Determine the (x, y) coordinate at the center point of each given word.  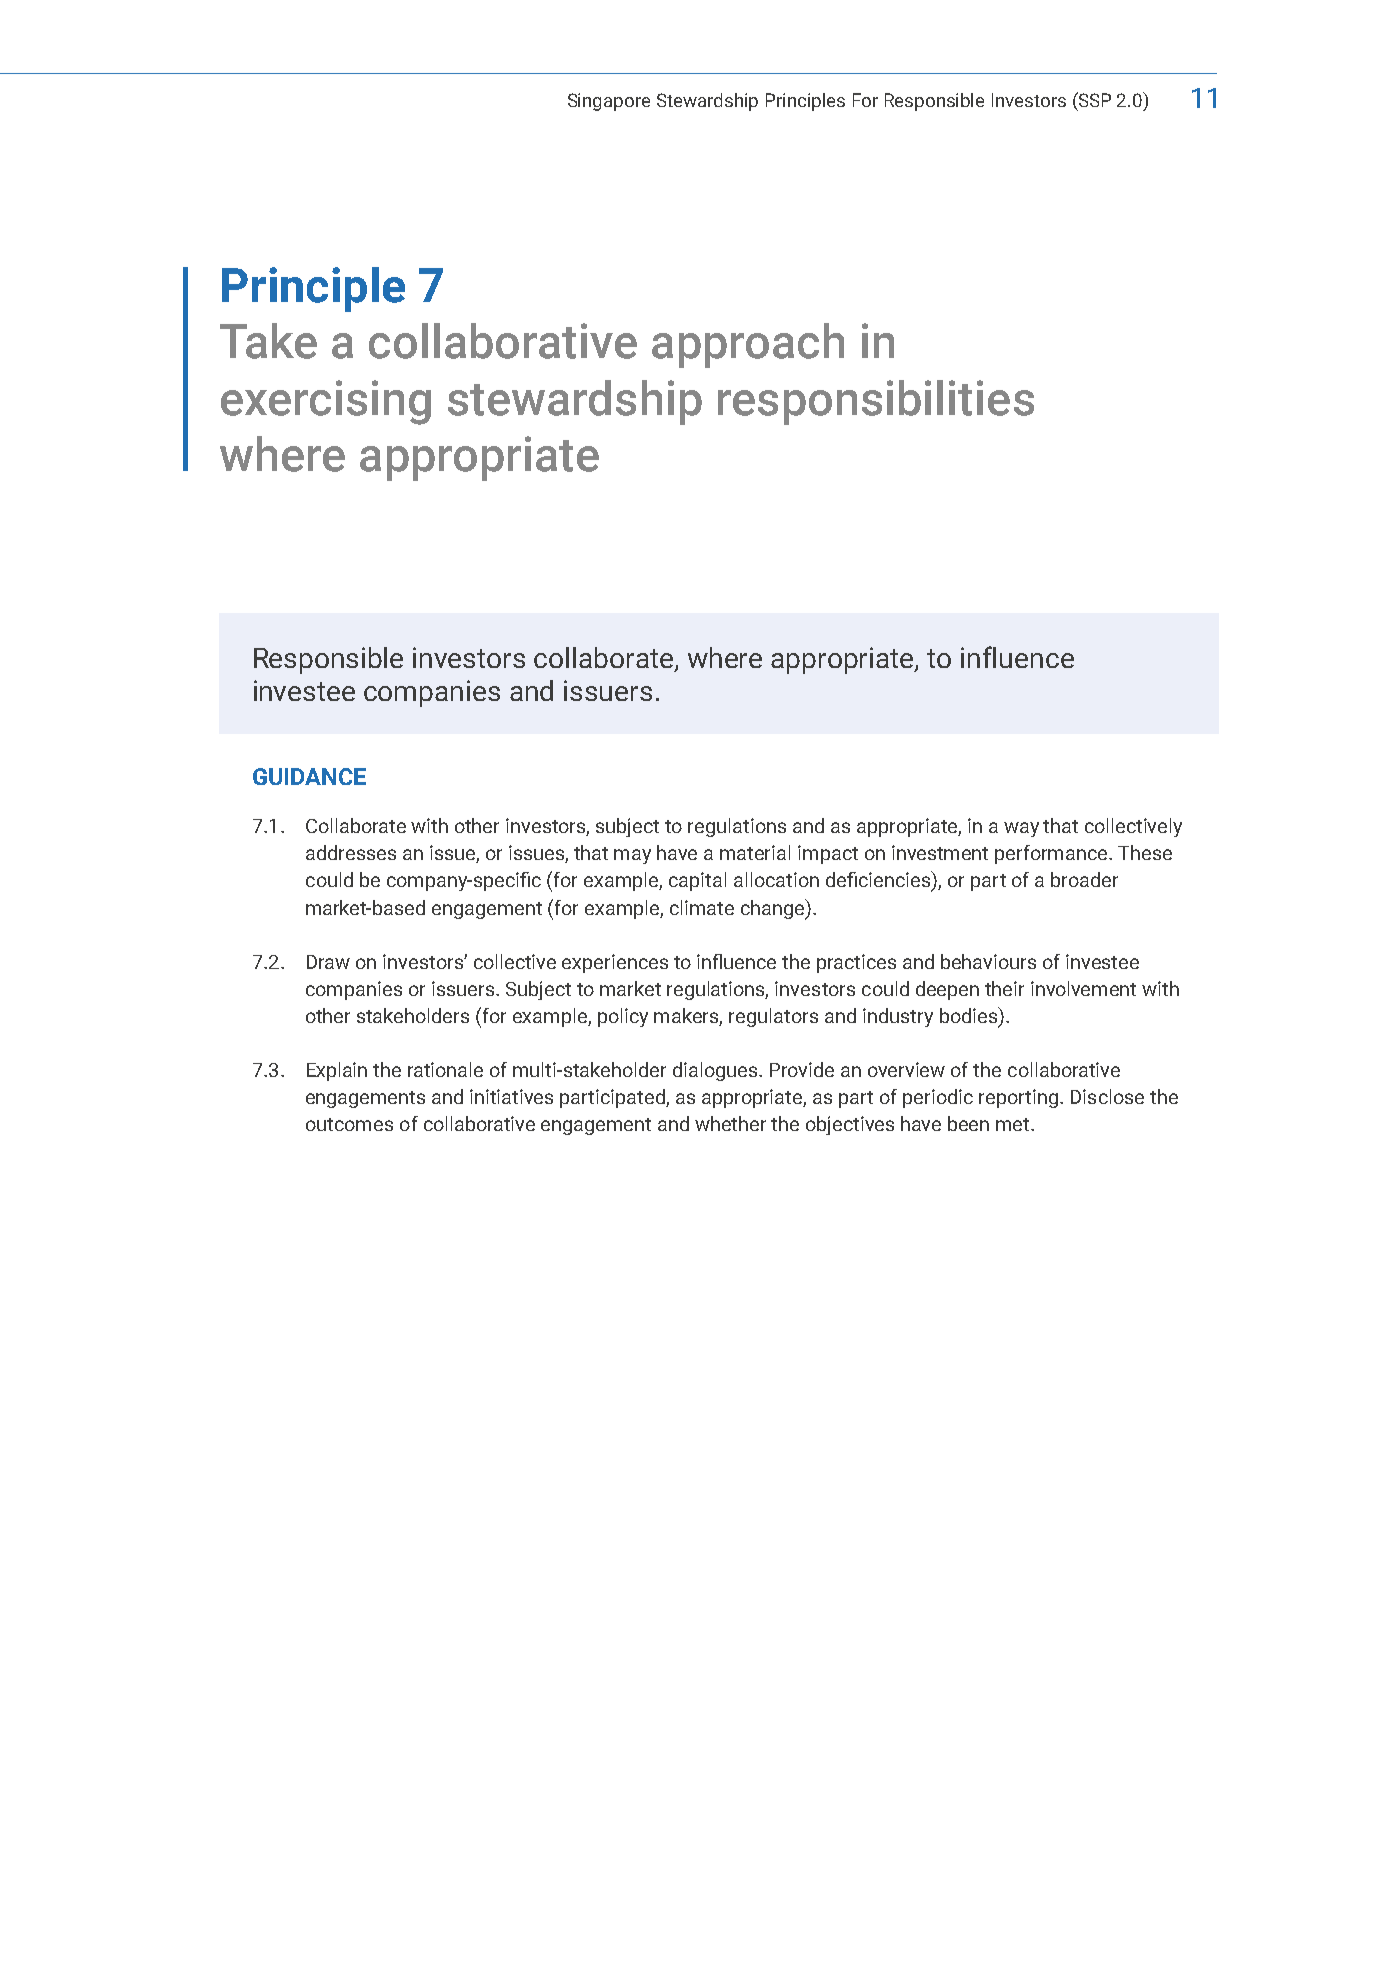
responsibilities (876, 402)
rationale (445, 1069)
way (1021, 829)
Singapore (609, 102)
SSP (1094, 99)
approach (748, 345)
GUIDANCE (309, 776)
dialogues (716, 1071)
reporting (1018, 1098)
